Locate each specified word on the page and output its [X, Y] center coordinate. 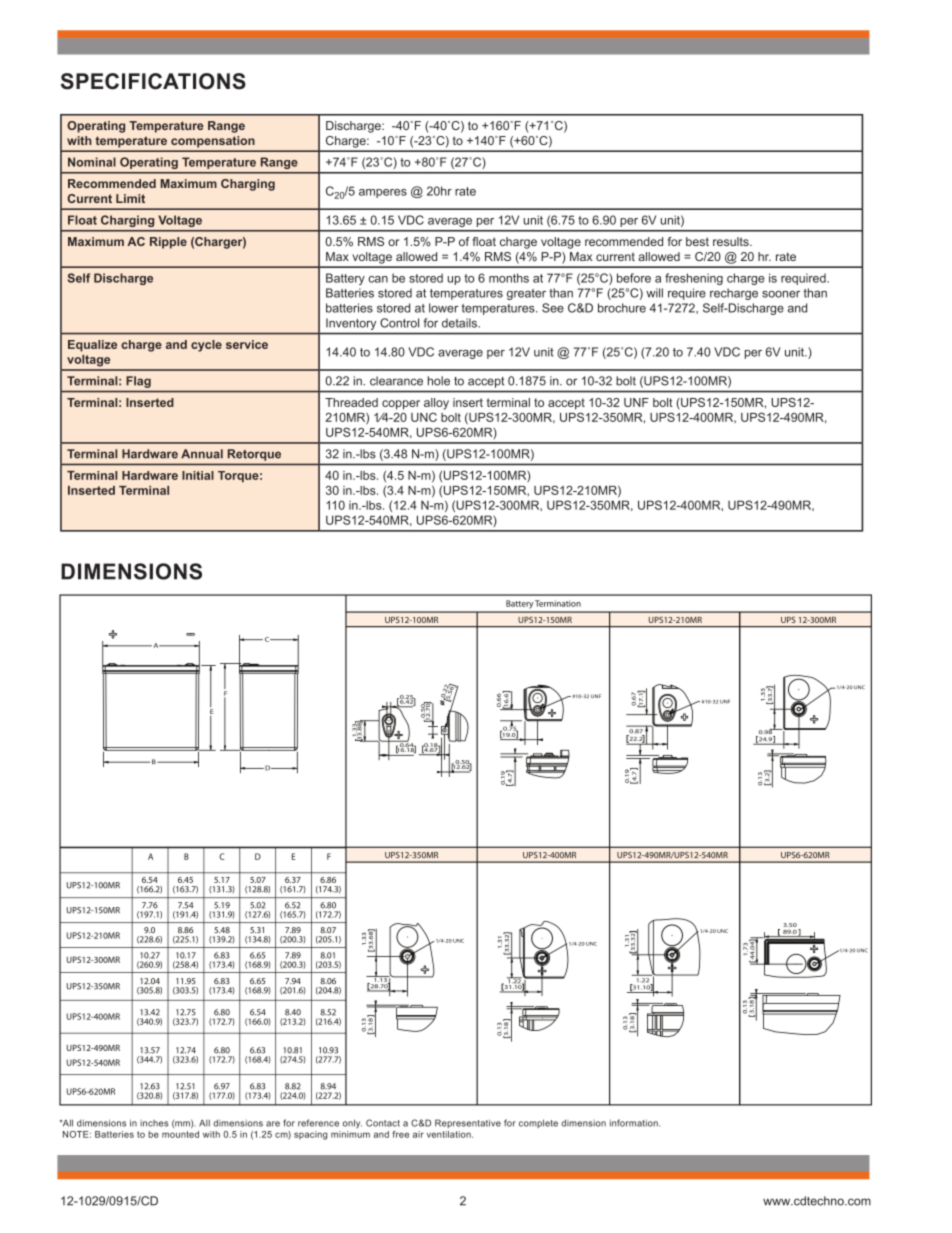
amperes [383, 193]
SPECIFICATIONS [153, 81]
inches [154, 1123]
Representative [468, 1123]
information [635, 1123]
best [697, 241]
